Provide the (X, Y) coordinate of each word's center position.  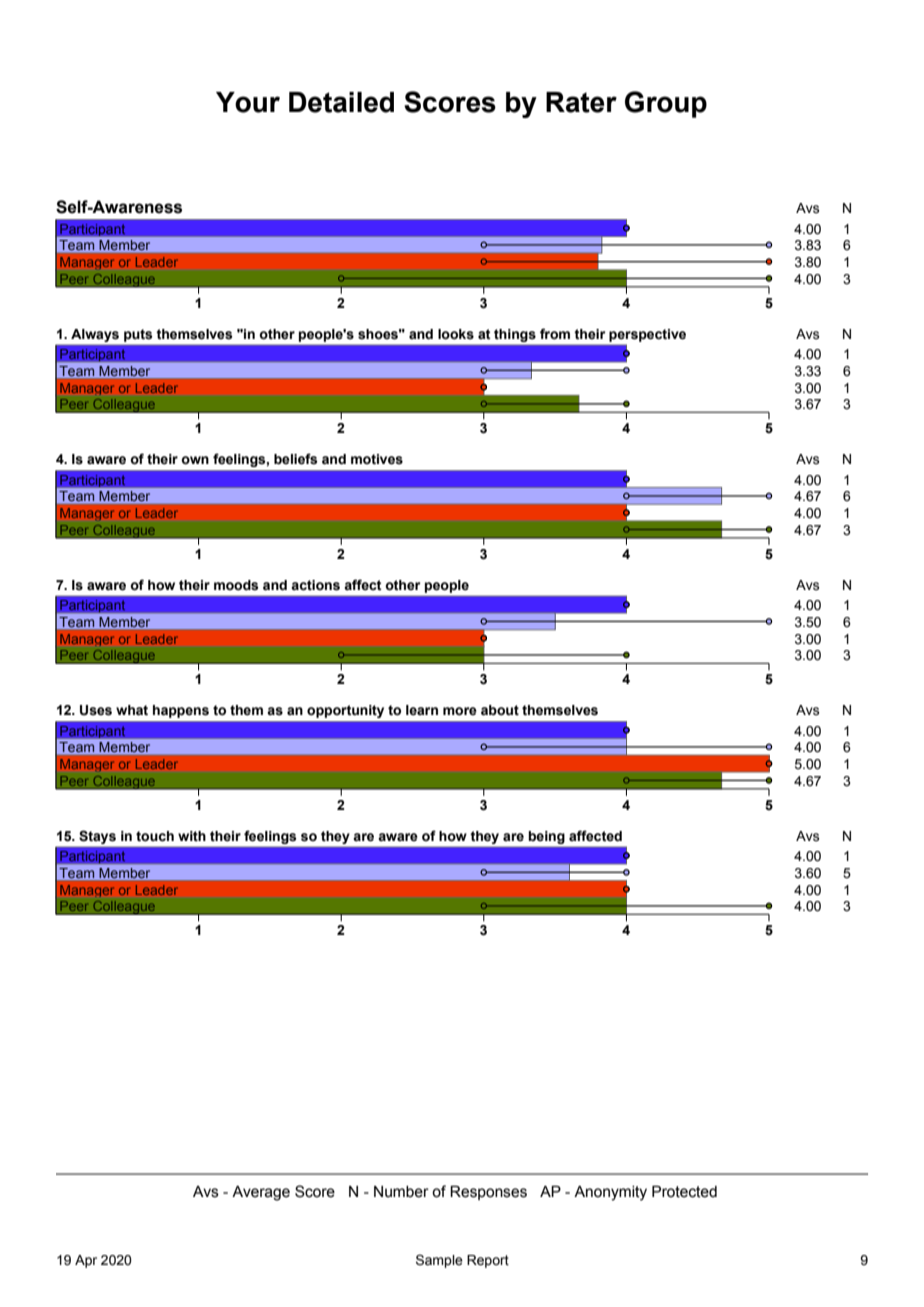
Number (401, 1192)
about (500, 710)
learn (422, 710)
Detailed (341, 102)
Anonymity (610, 1193)
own (195, 460)
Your (248, 102)
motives (377, 459)
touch (155, 836)
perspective (647, 335)
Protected (684, 1192)
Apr (86, 1261)
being (547, 837)
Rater (581, 102)
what (132, 710)
